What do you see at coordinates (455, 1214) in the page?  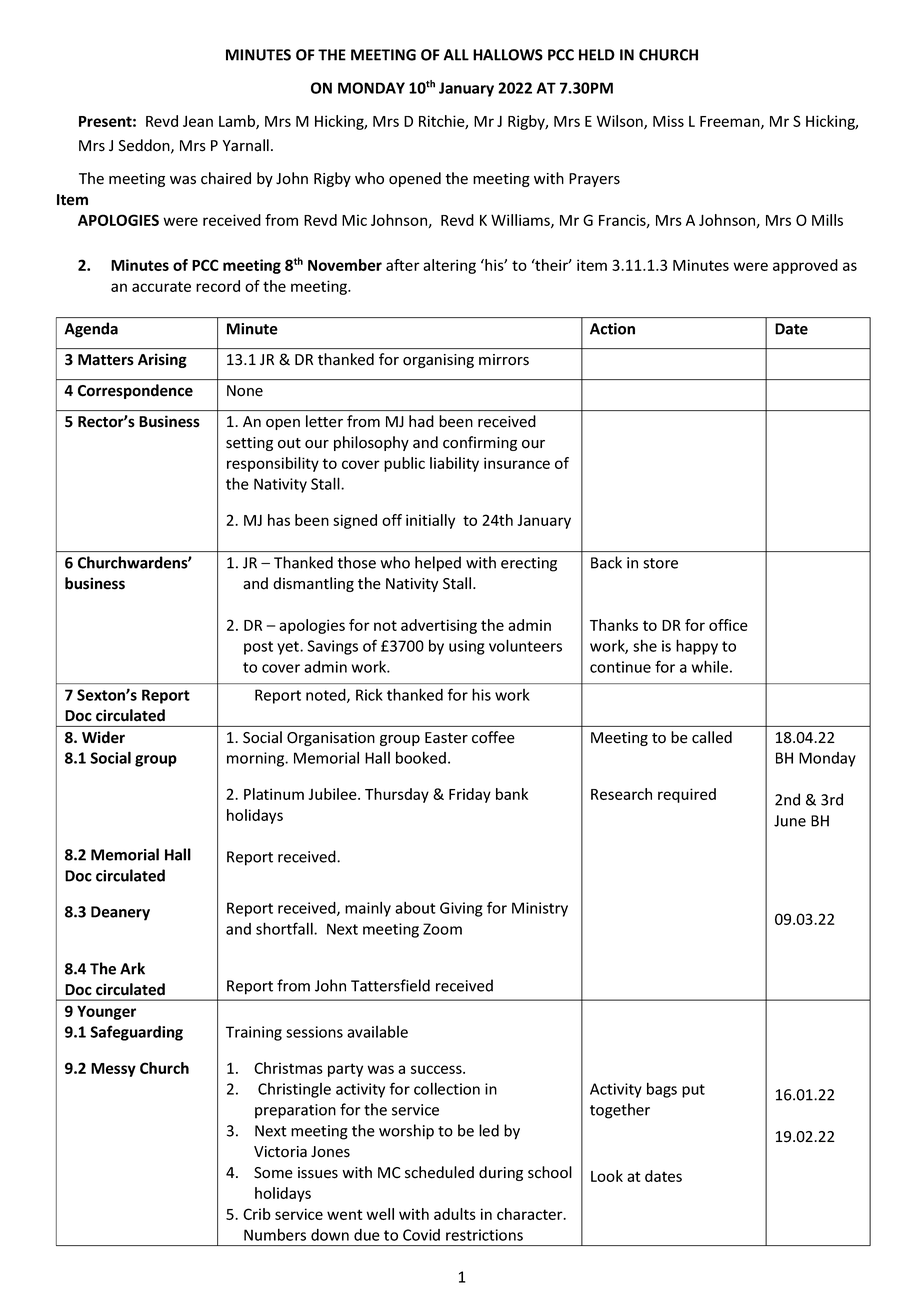 I see `adults` at bounding box center [455, 1214].
